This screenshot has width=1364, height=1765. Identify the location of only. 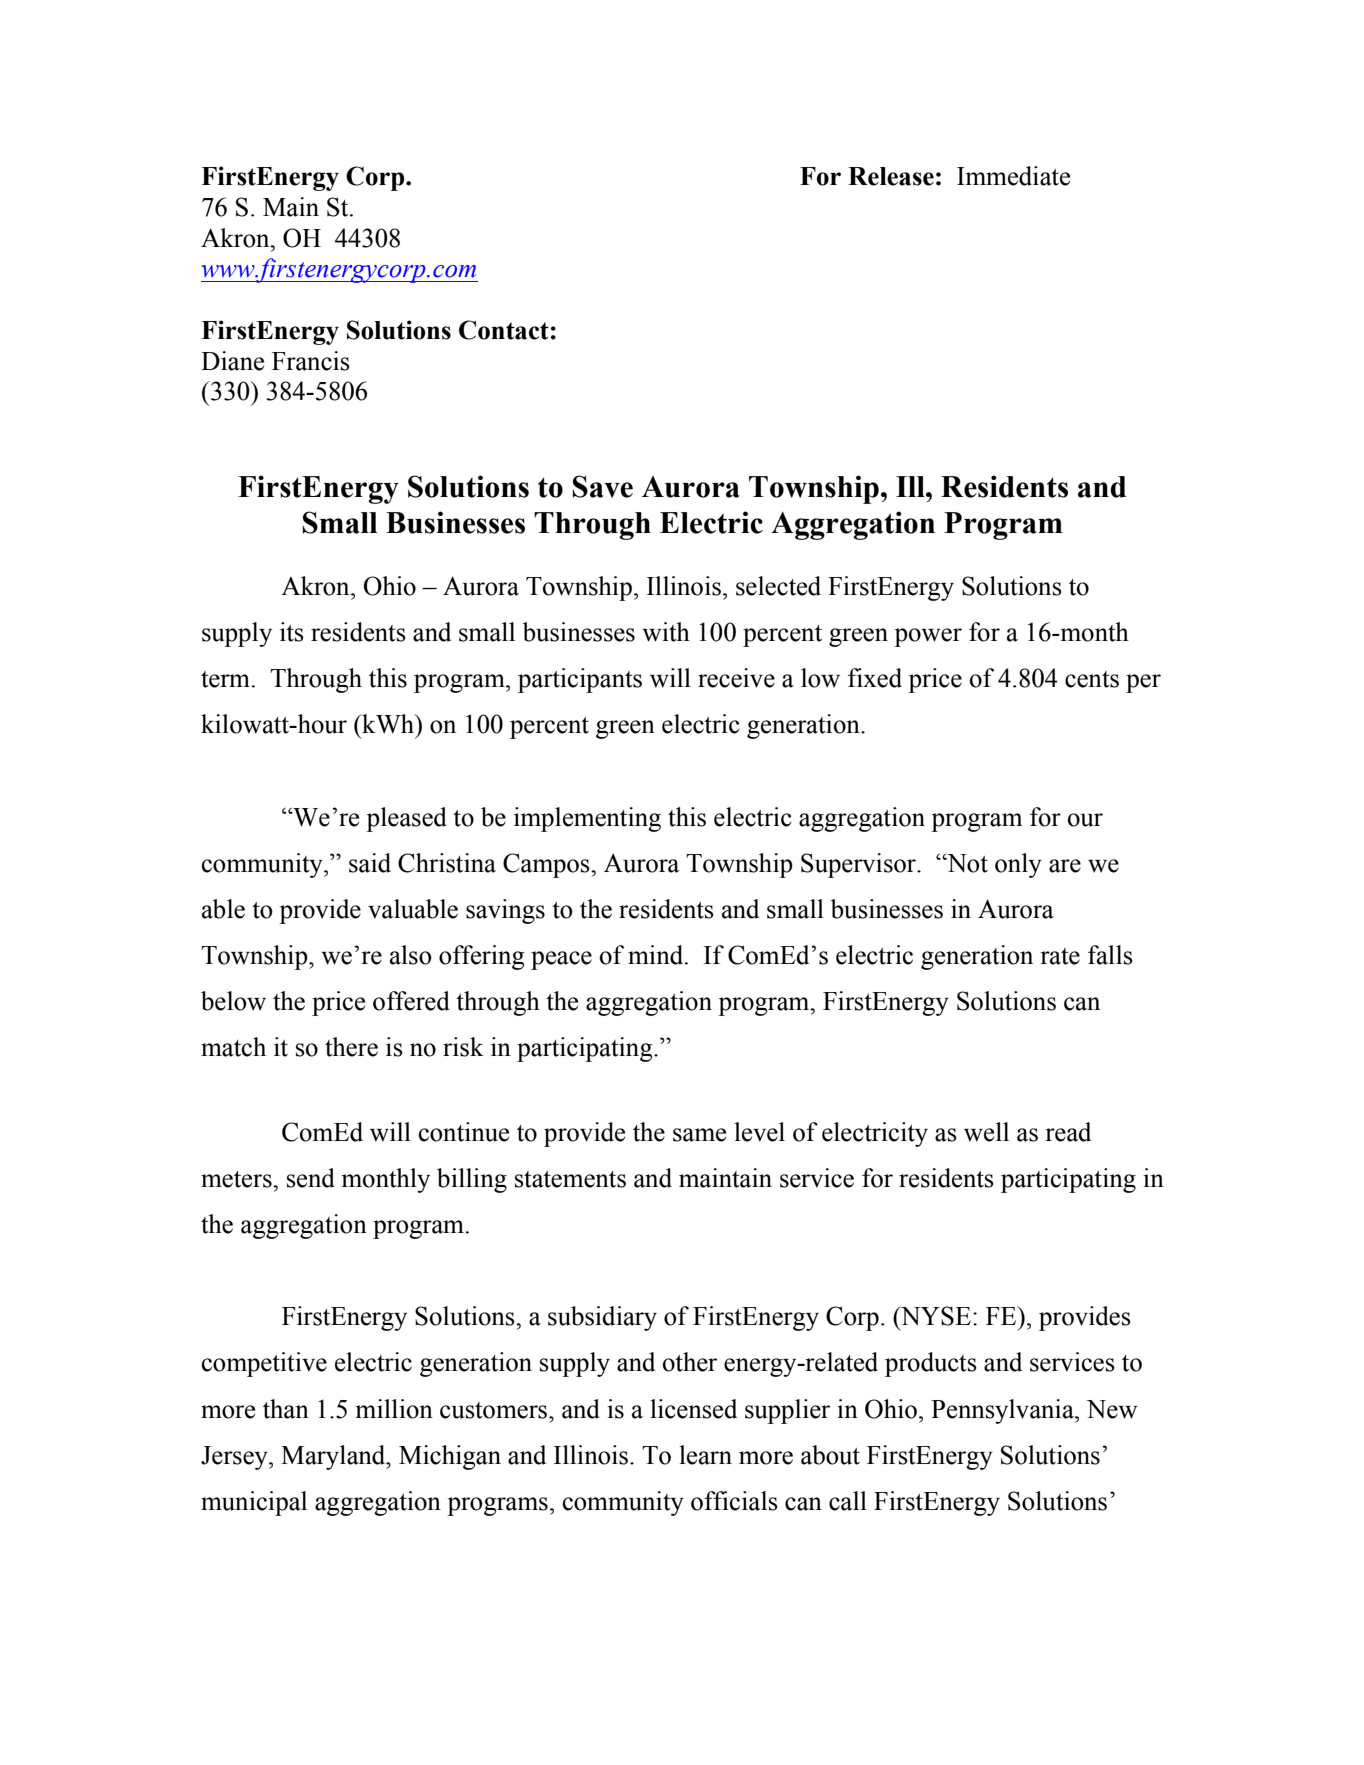
(1018, 865).
